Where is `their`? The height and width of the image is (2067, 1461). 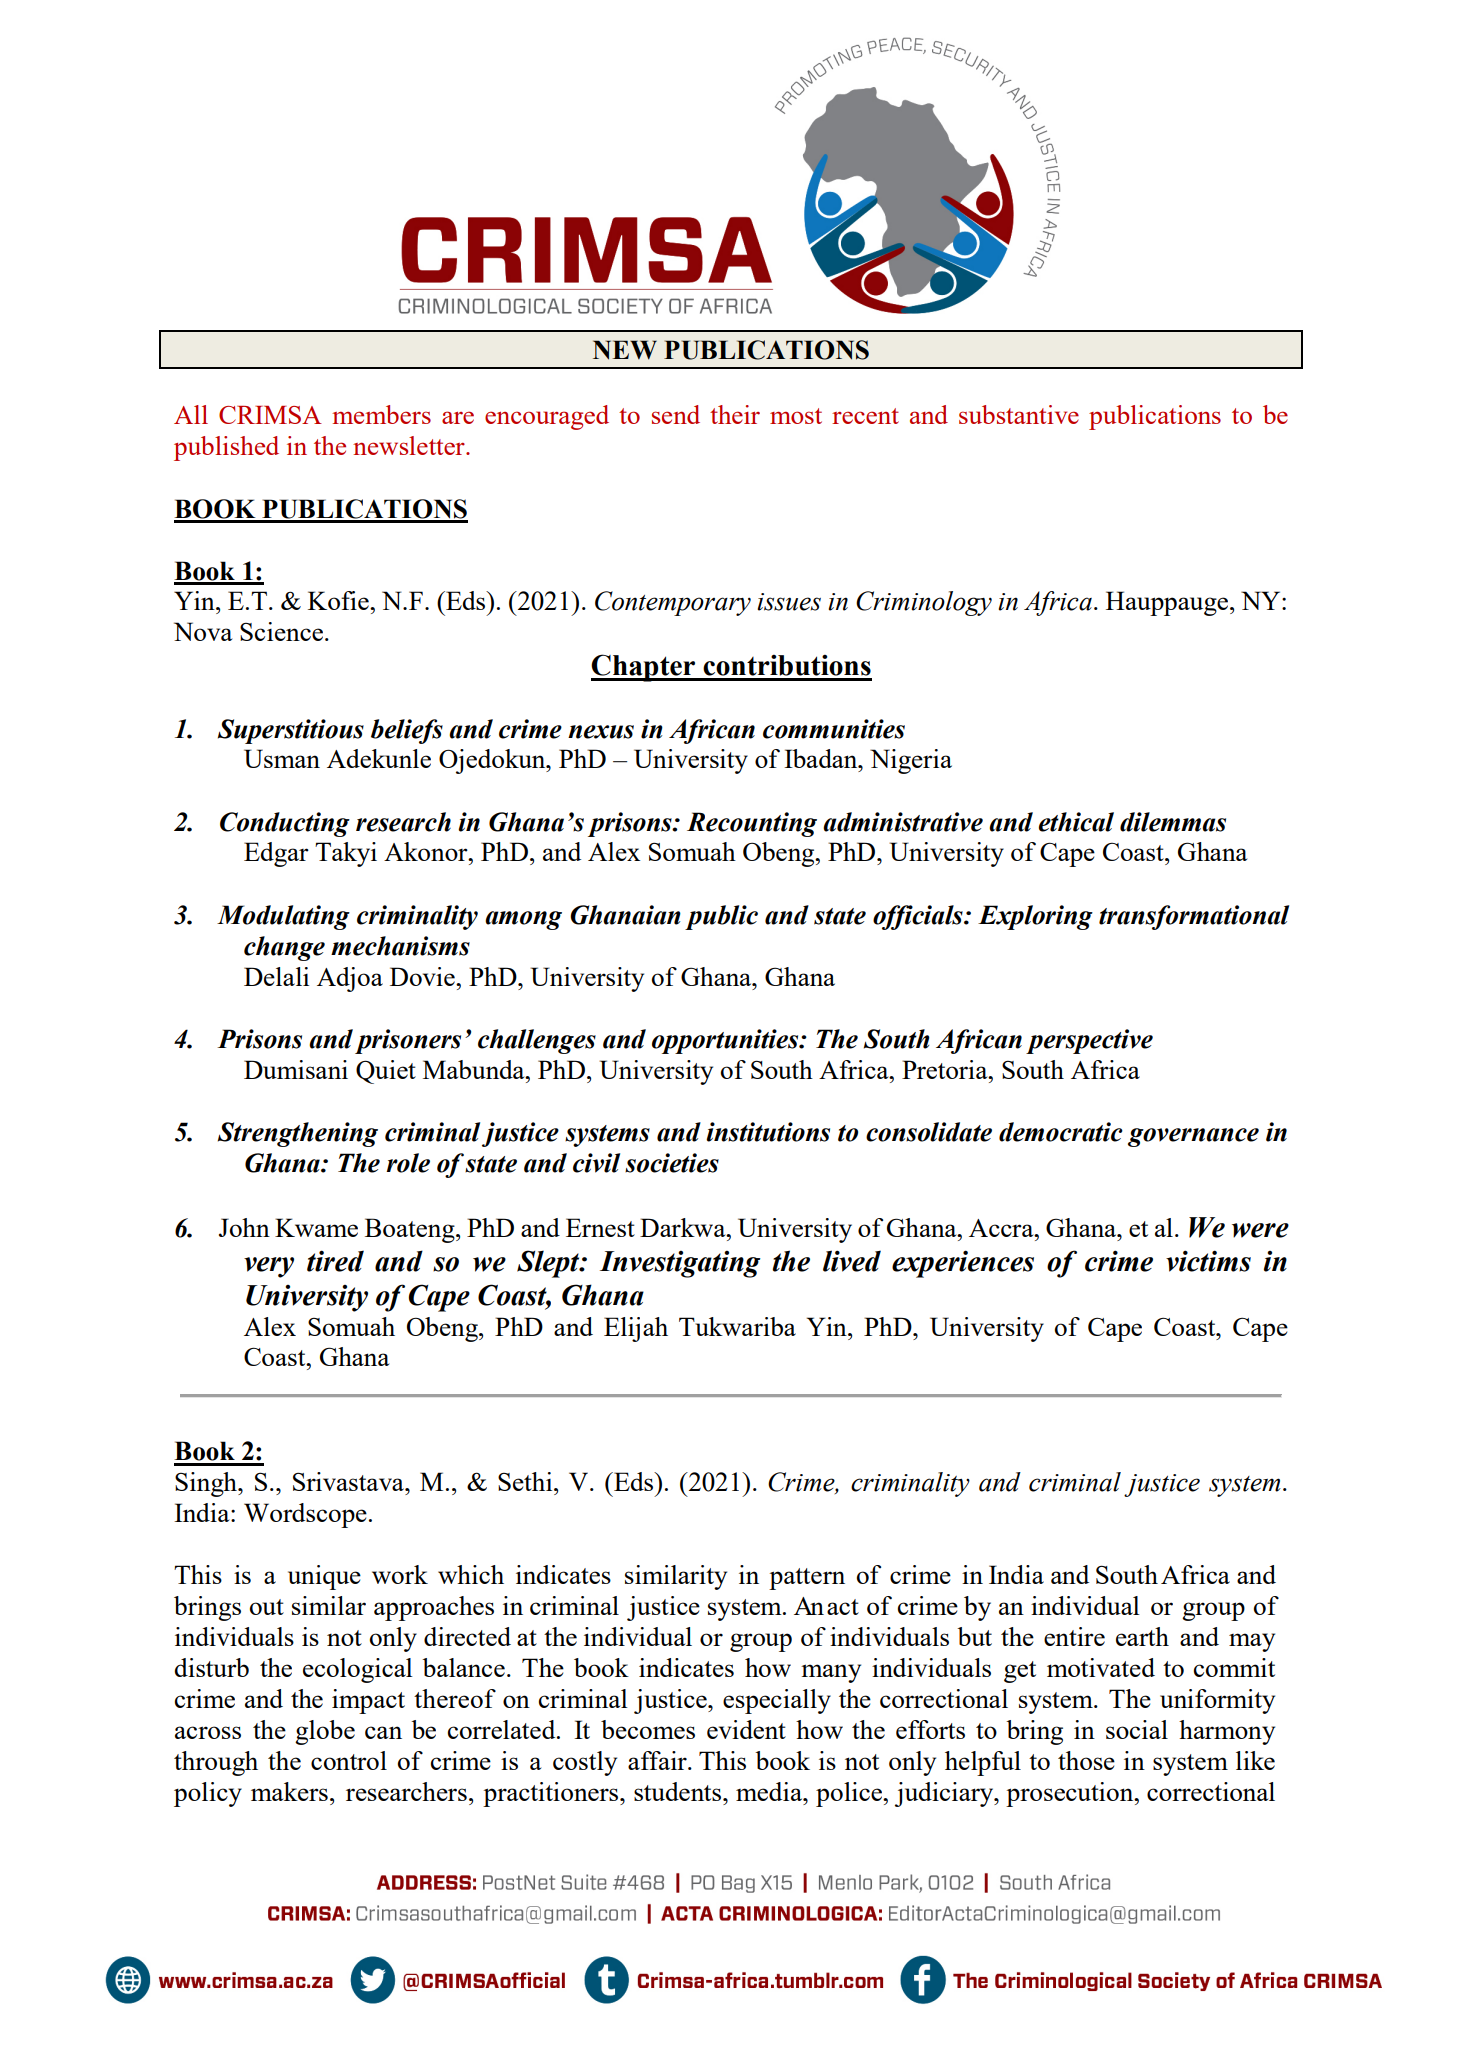
their is located at coordinates (735, 414).
